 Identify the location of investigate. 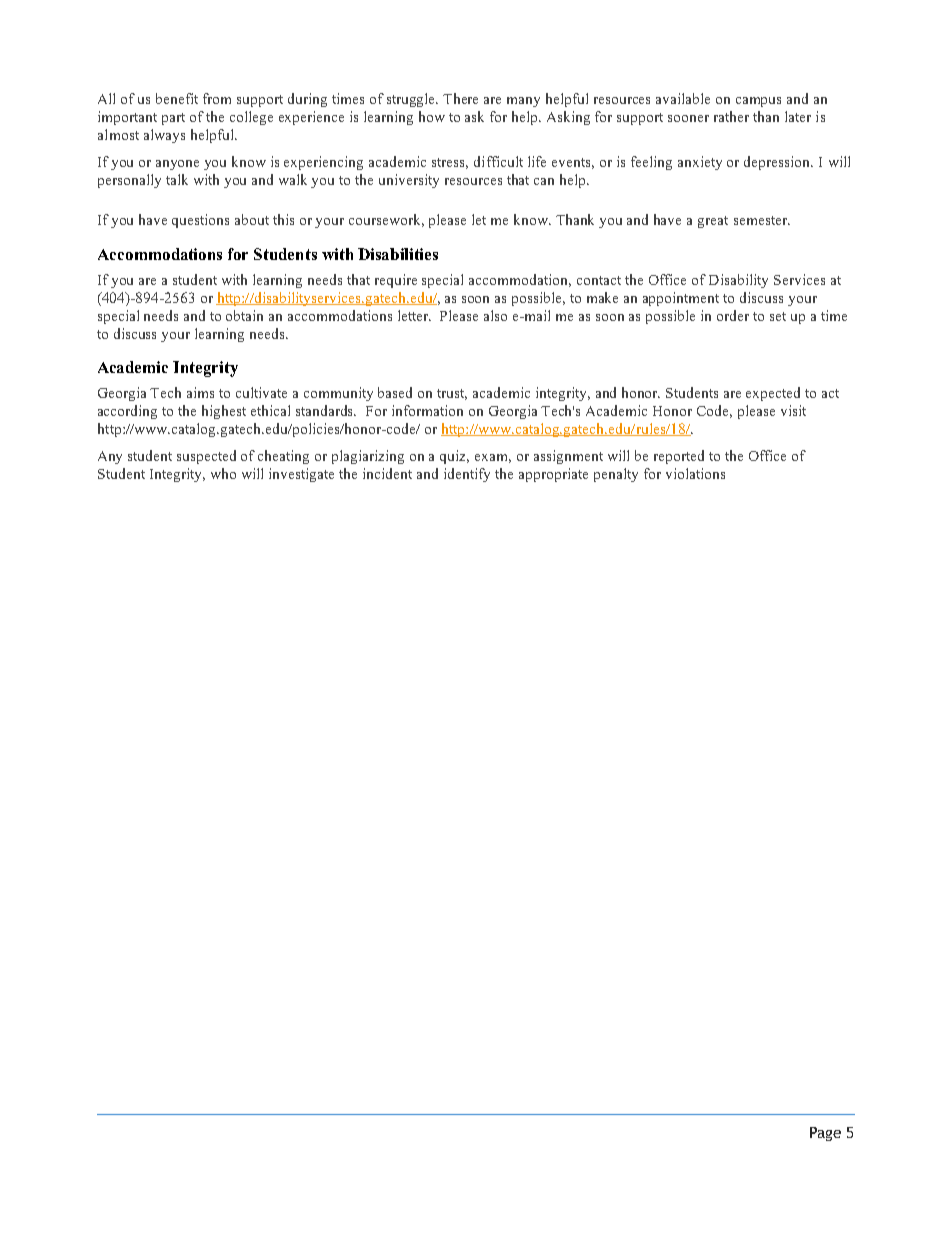
(301, 475).
